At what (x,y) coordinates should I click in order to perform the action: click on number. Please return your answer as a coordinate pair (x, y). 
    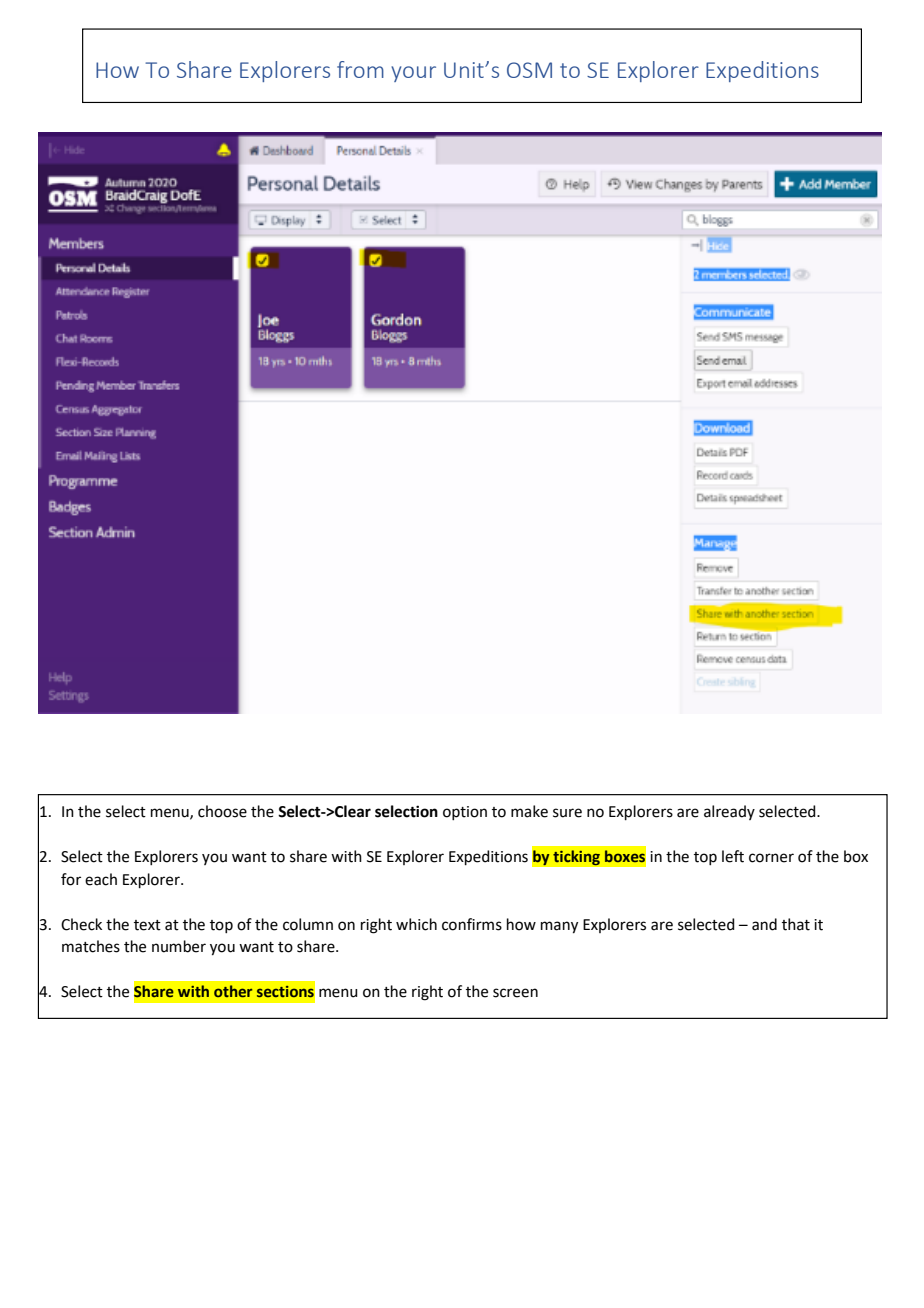
    Looking at the image, I should click on (179, 946).
